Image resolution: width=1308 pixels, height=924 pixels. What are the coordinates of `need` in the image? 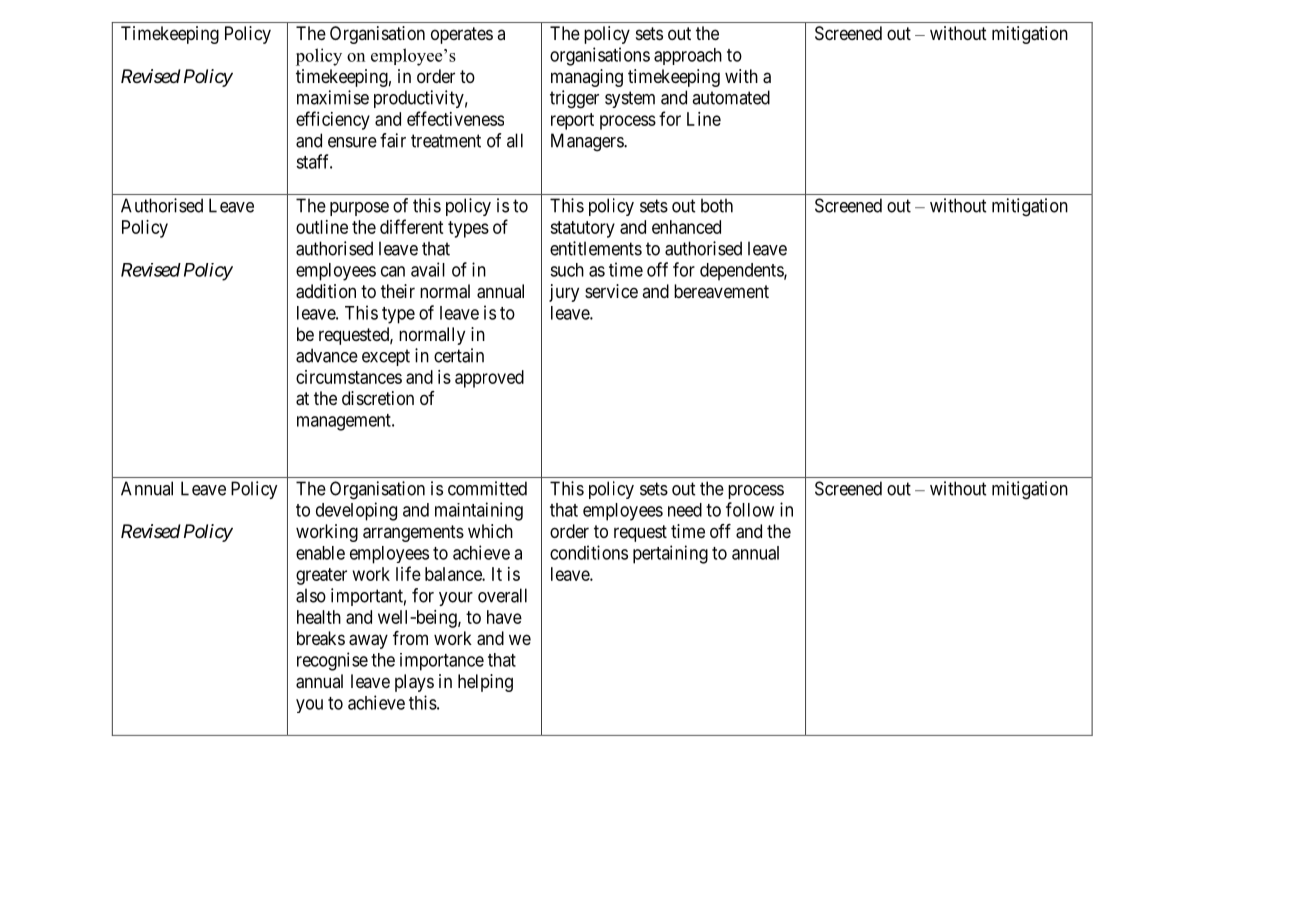 It's located at (685, 510).
